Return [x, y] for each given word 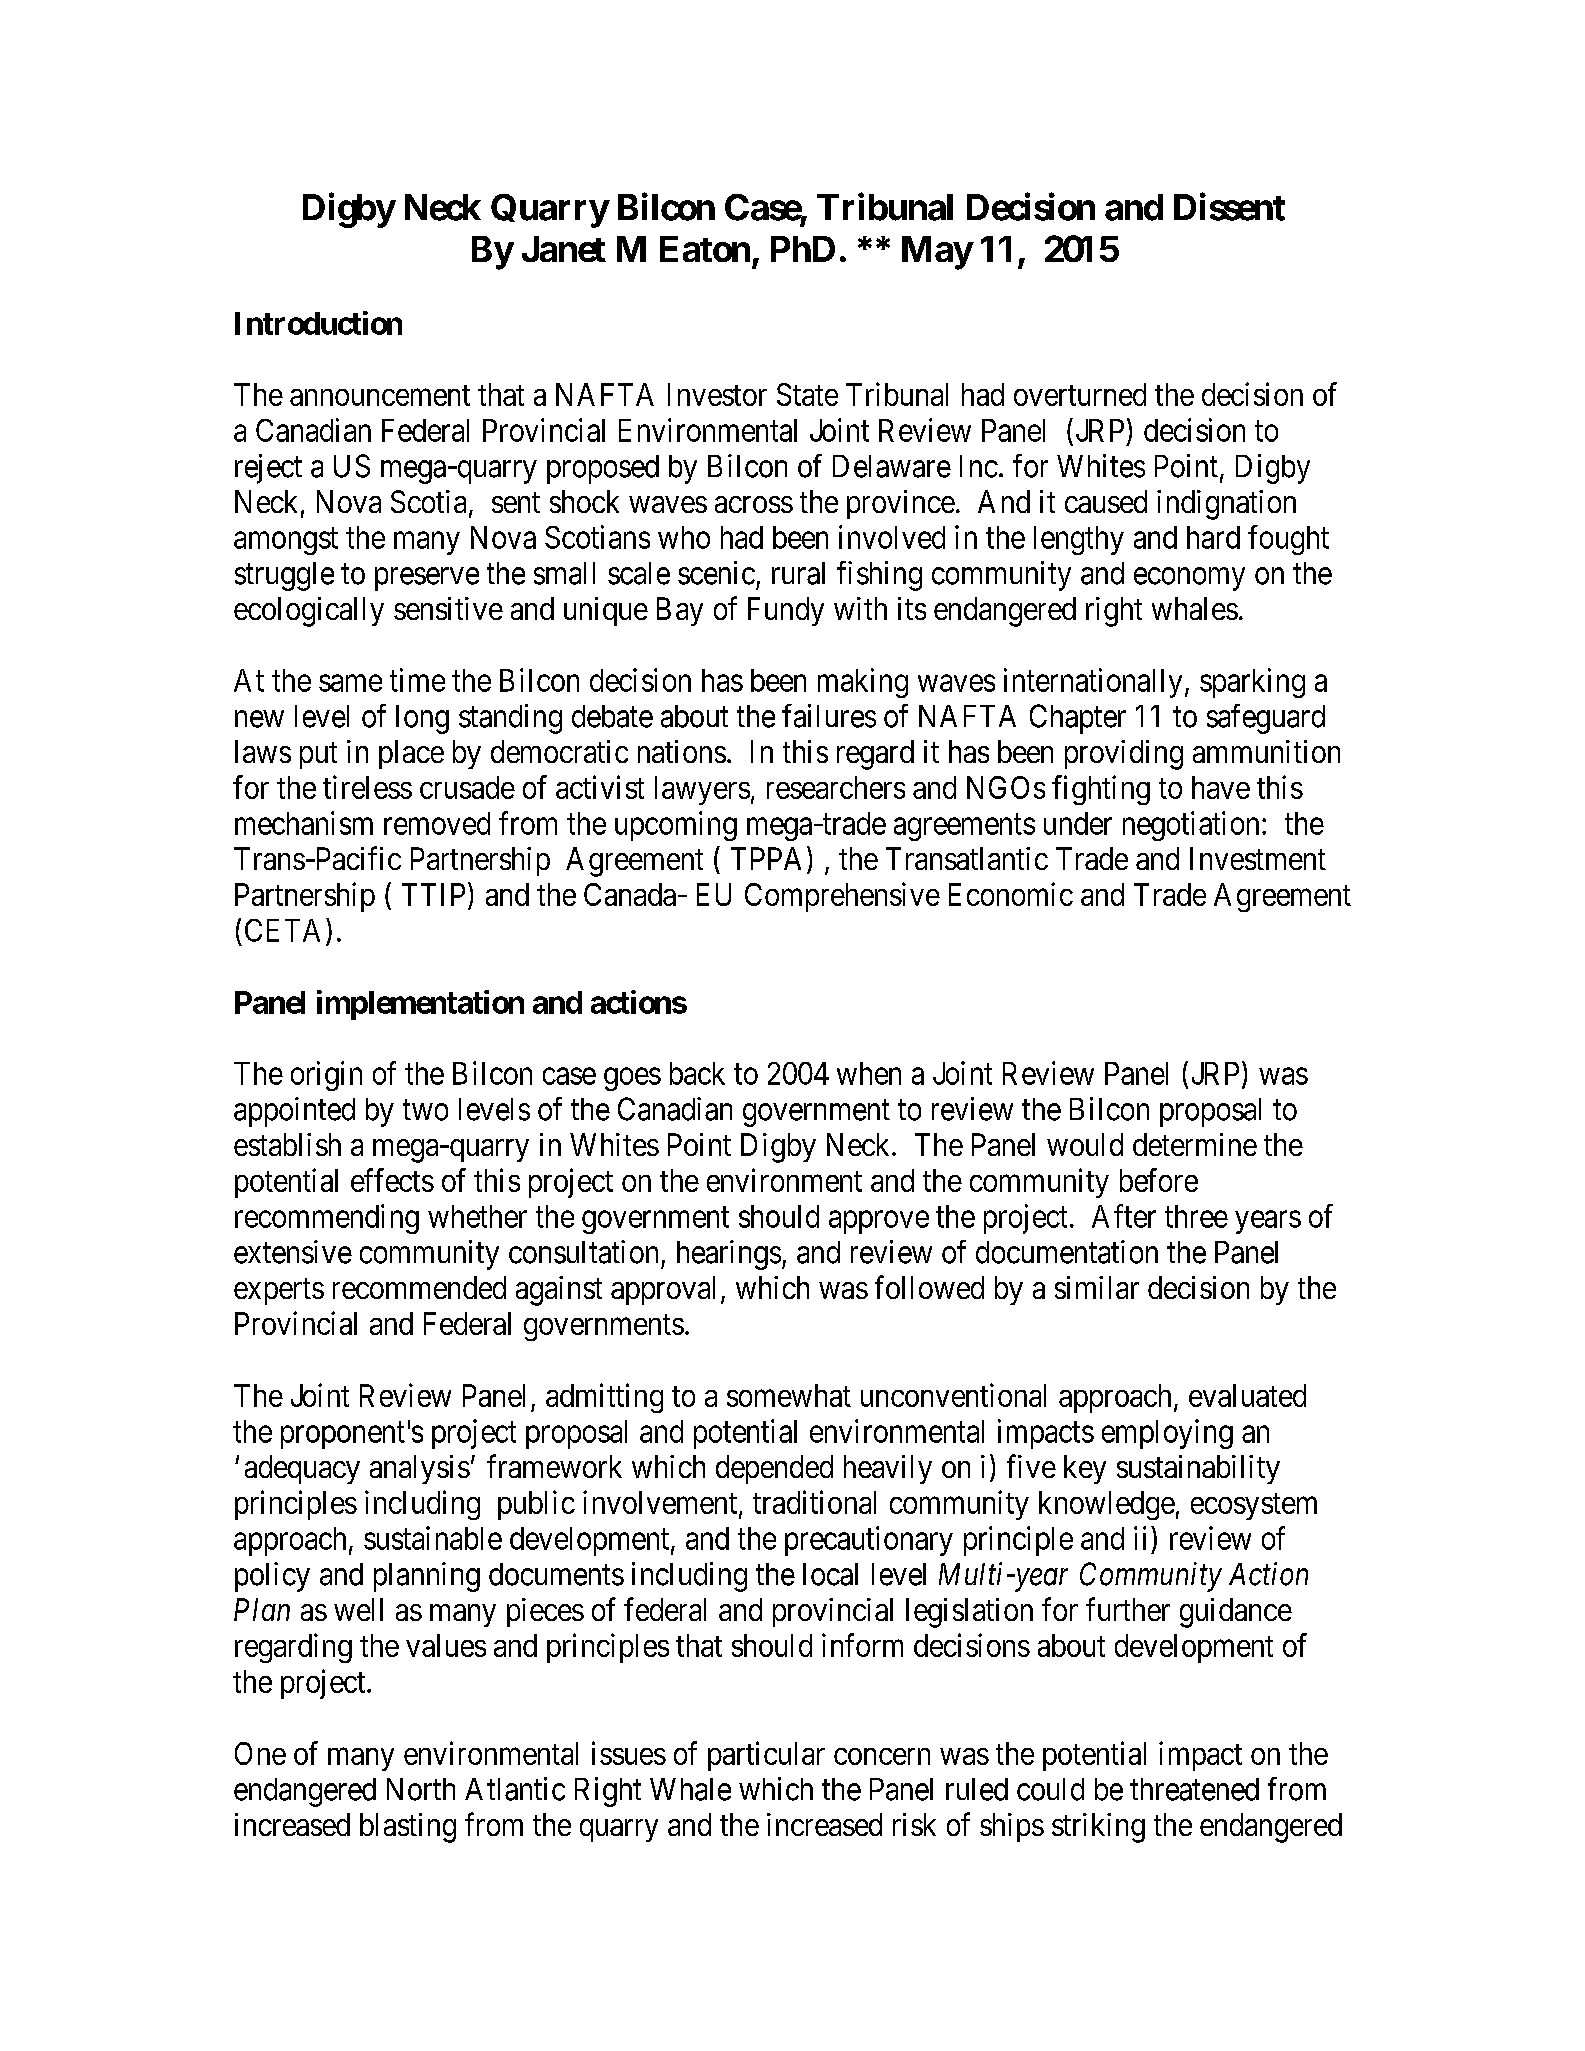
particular [766, 1756]
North [421, 1789]
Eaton [705, 249]
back [697, 1073]
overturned [1080, 394]
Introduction [318, 323]
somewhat [789, 1395]
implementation [420, 1005]
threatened [1194, 1789]
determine [1195, 1144]
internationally [1093, 683]
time [417, 680]
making [863, 683]
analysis [420, 1469]
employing [1167, 1434]
